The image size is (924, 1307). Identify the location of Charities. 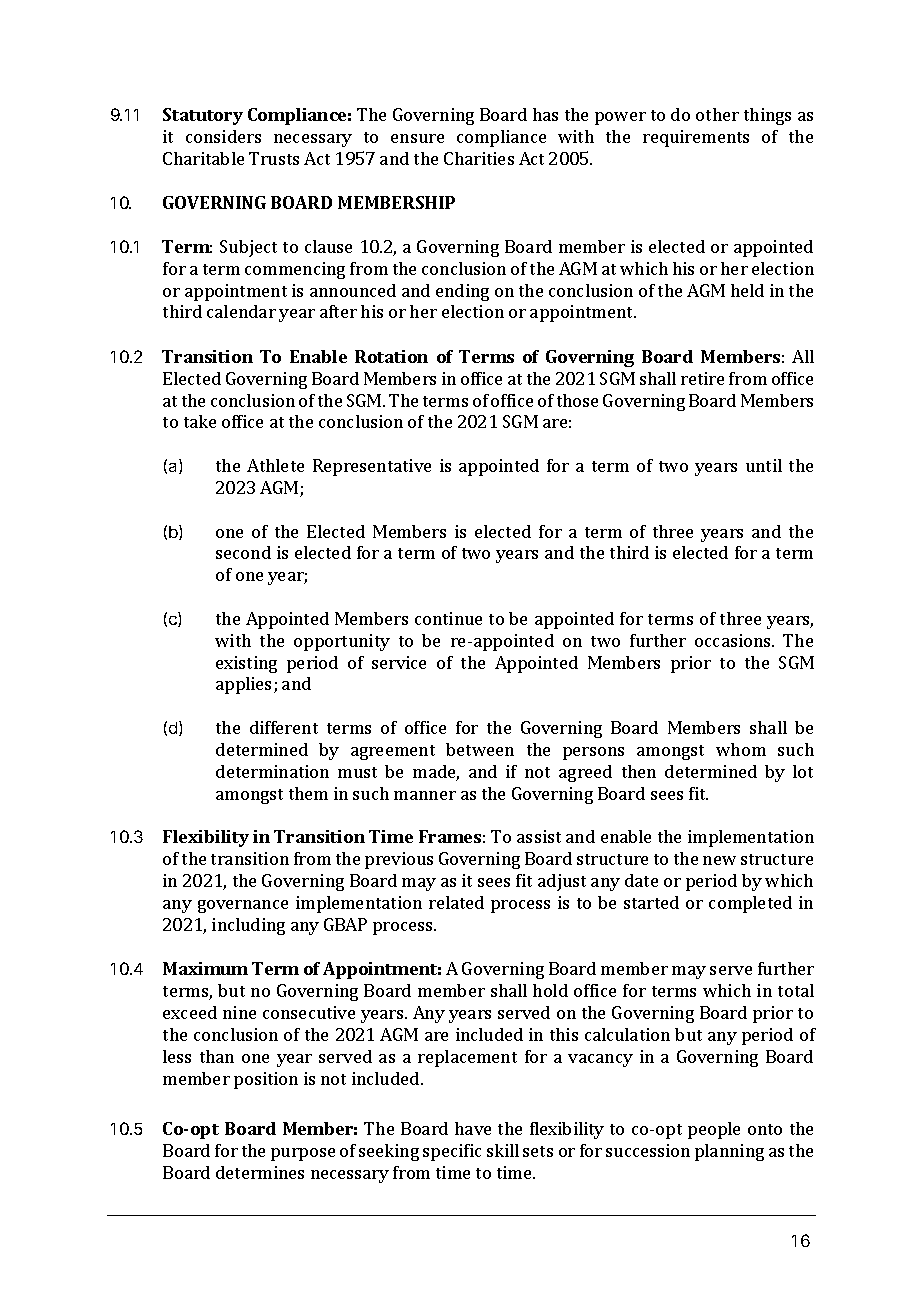
(479, 158).
